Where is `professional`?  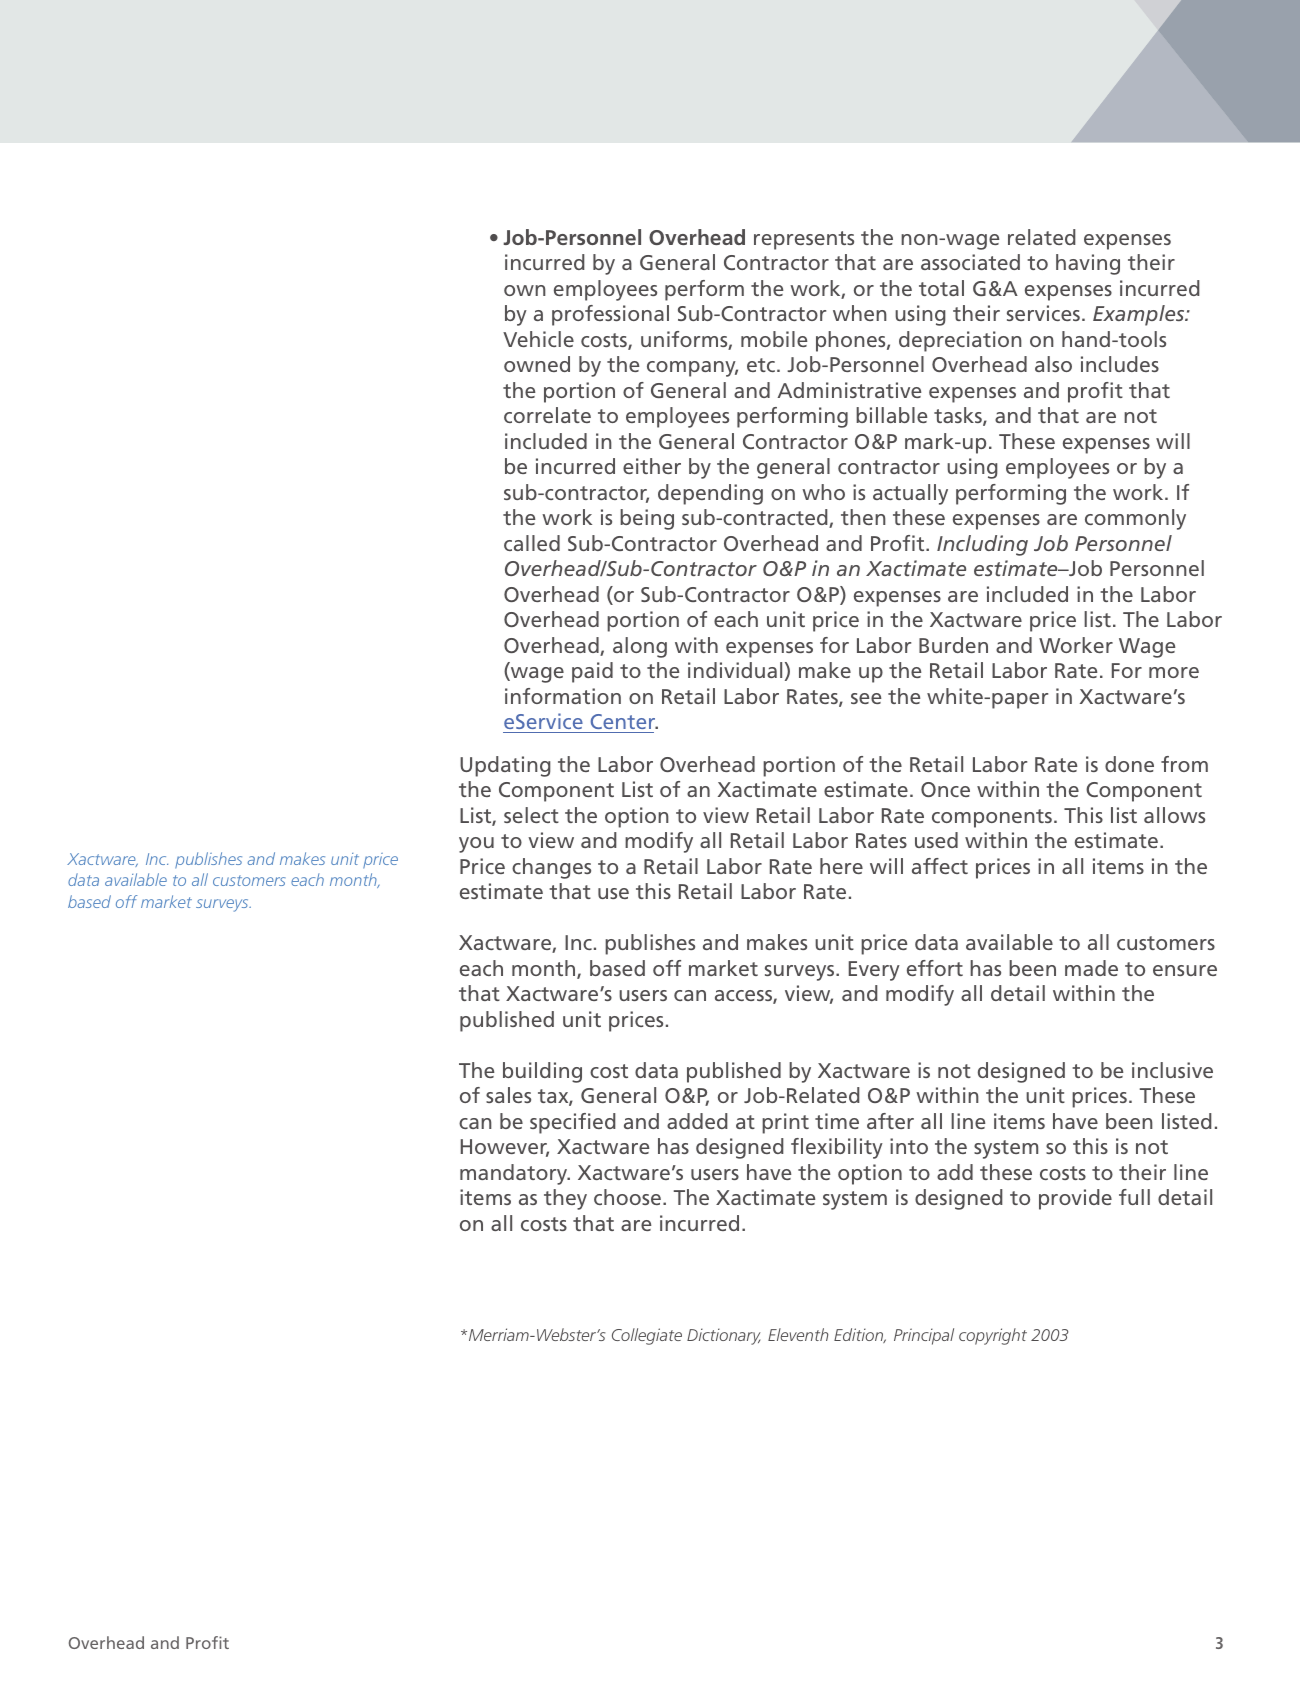
professional is located at coordinates (610, 315).
